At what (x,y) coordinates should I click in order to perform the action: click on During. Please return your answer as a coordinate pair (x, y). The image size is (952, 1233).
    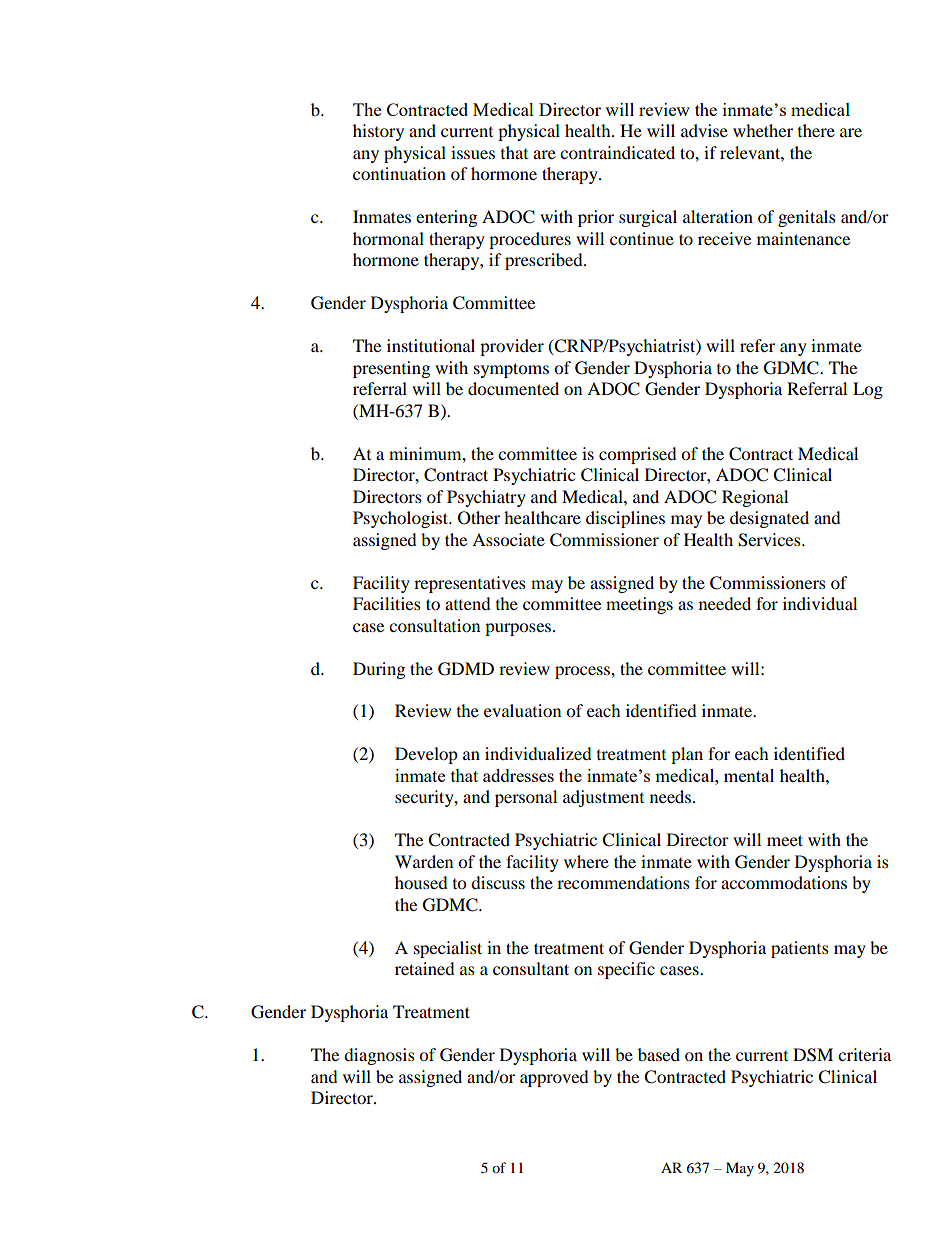
    Looking at the image, I should click on (379, 670).
